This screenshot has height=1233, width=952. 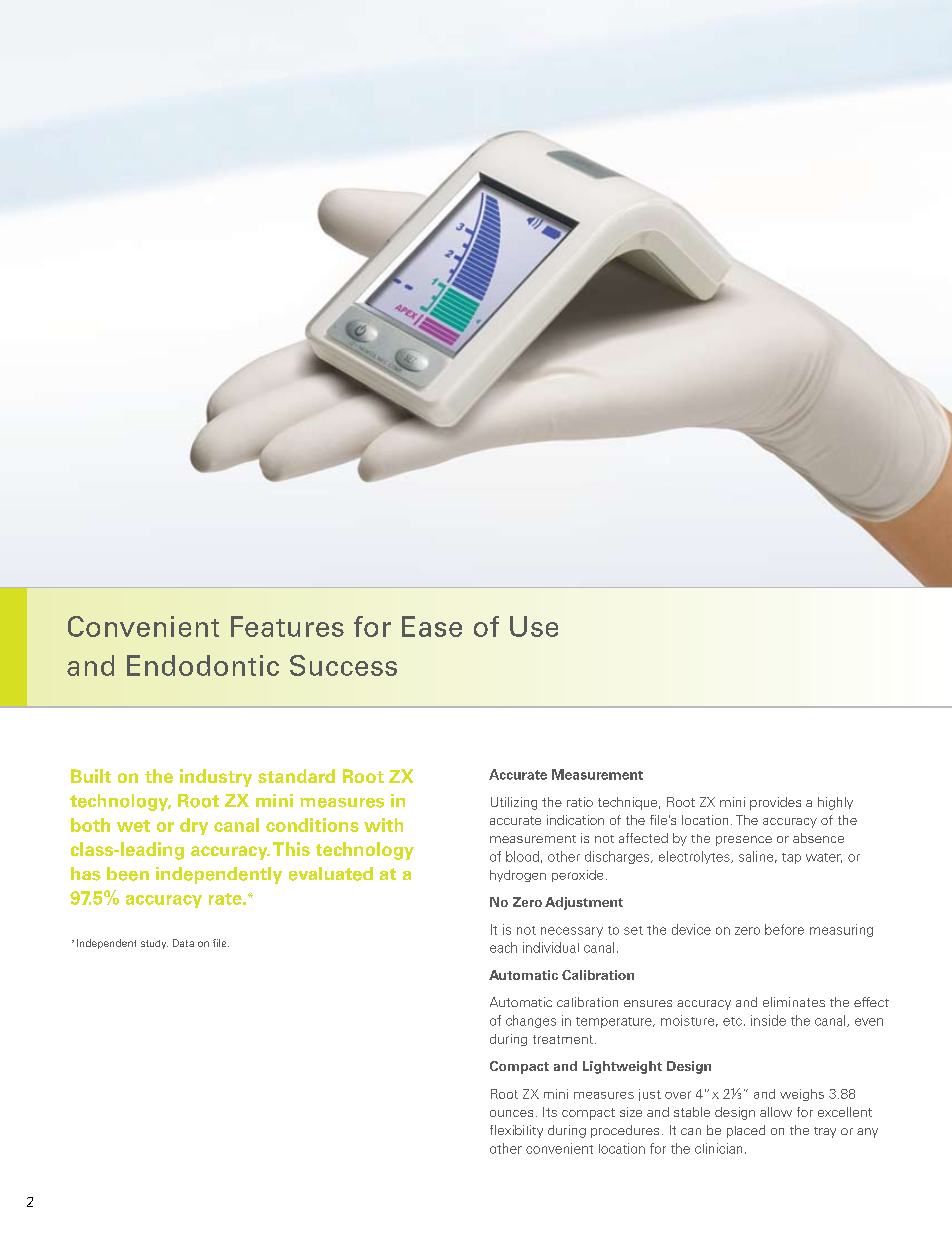 I want to click on ounces, so click(x=511, y=1113).
